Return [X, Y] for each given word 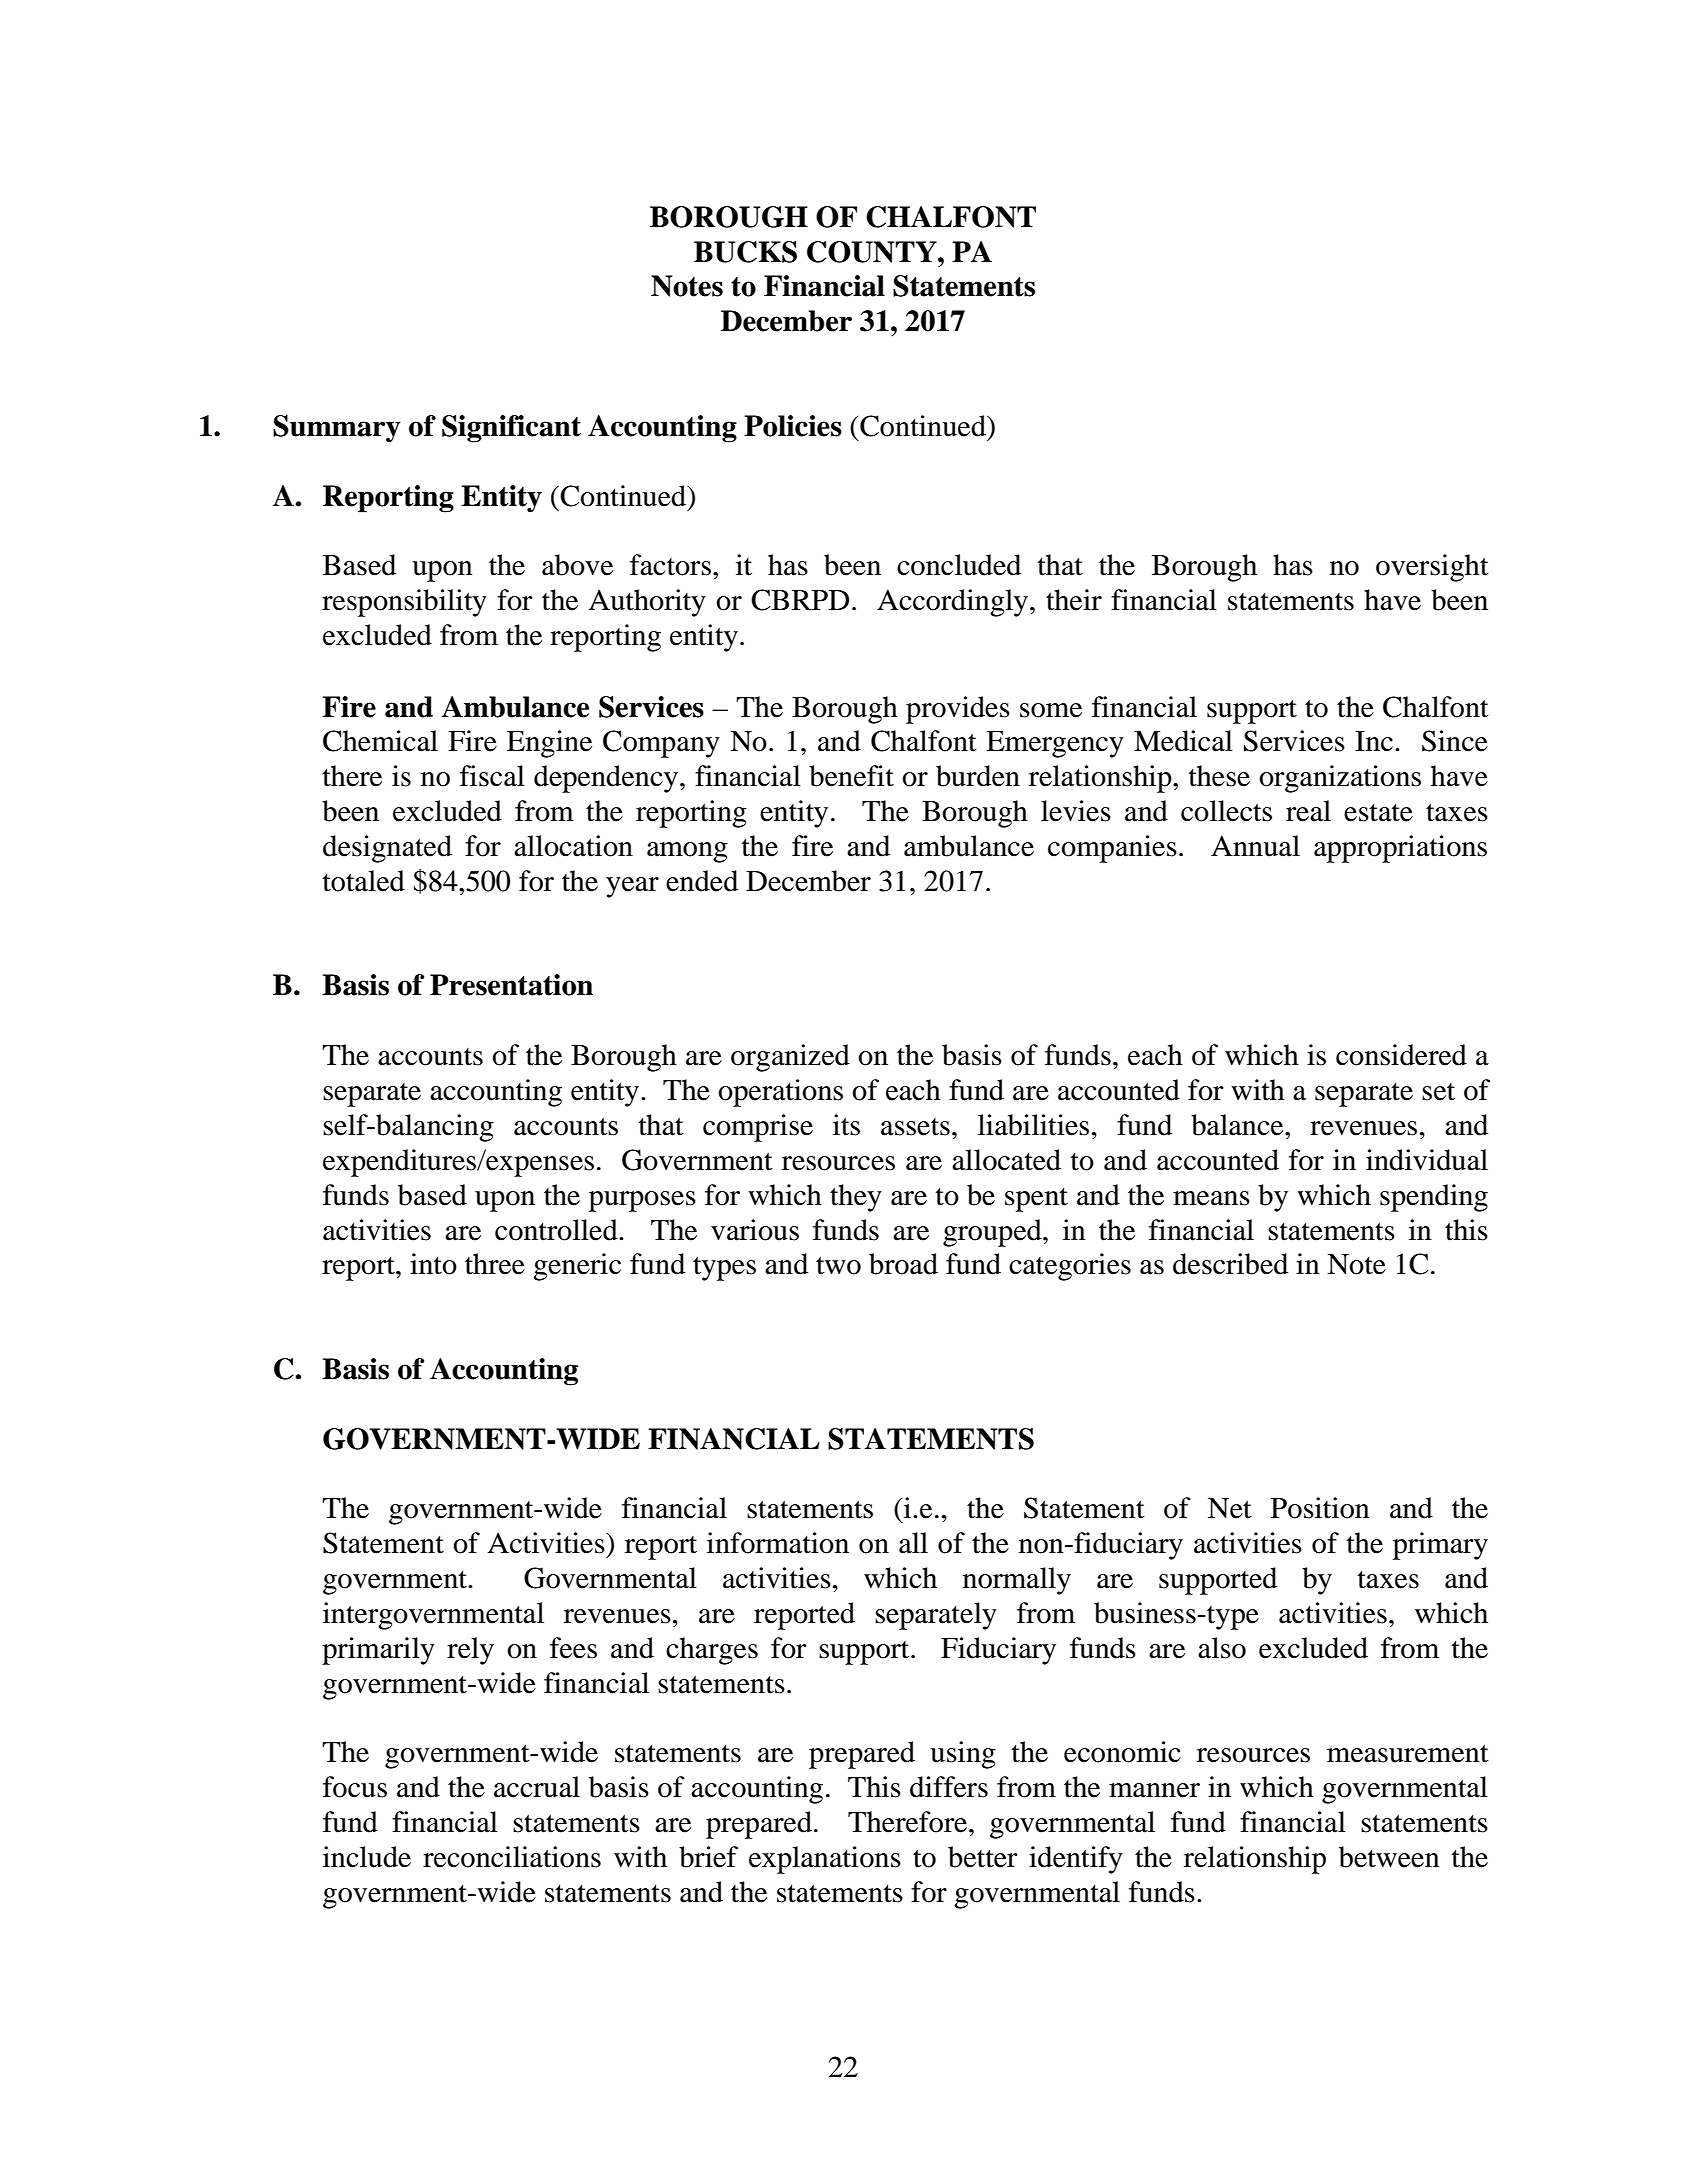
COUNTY [873, 252]
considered [1401, 1055]
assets [915, 1127]
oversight [1432, 568]
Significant [511, 429]
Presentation [511, 985]
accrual [537, 1787]
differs [949, 1787]
